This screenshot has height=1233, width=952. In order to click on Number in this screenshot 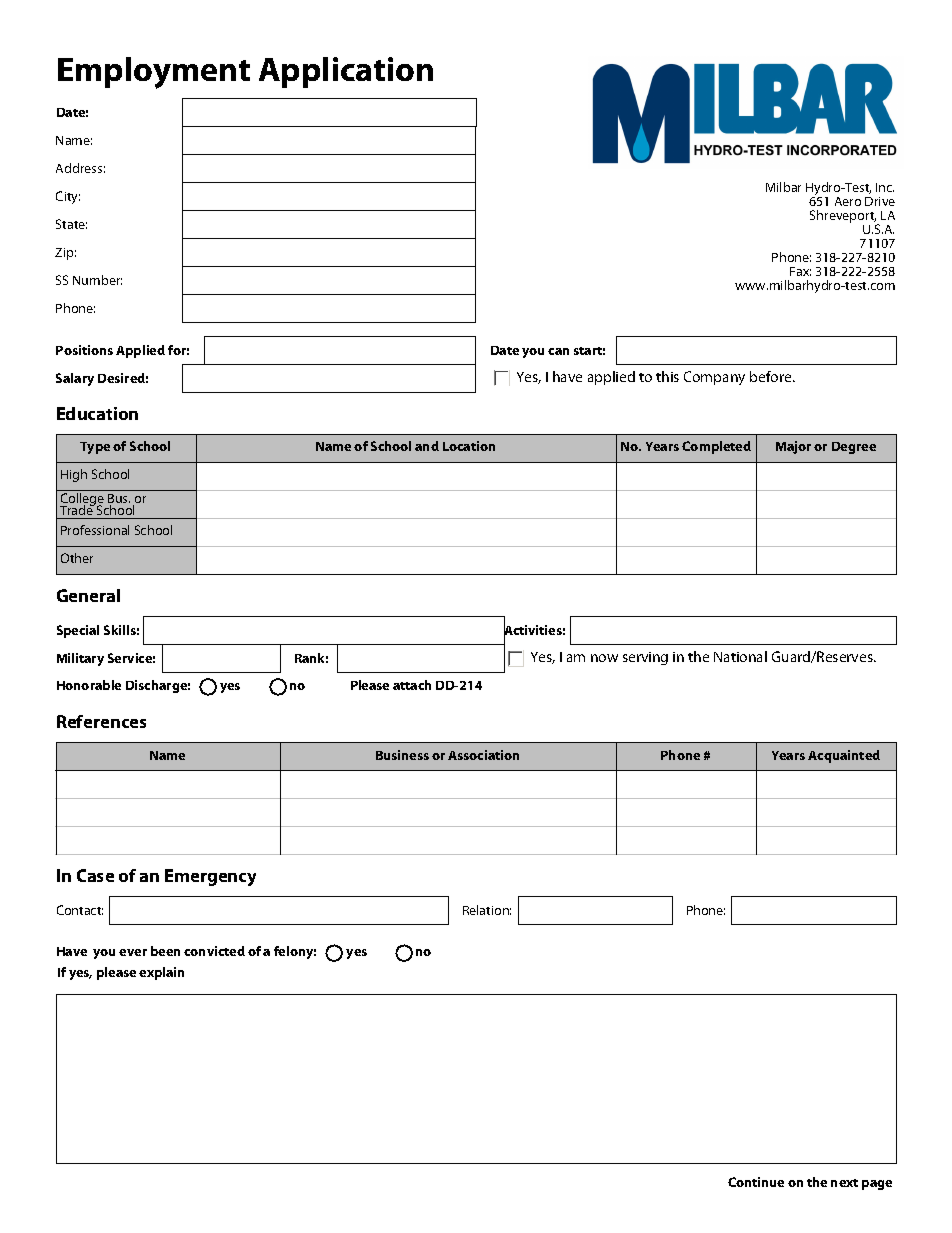, I will do `click(97, 280)`.
